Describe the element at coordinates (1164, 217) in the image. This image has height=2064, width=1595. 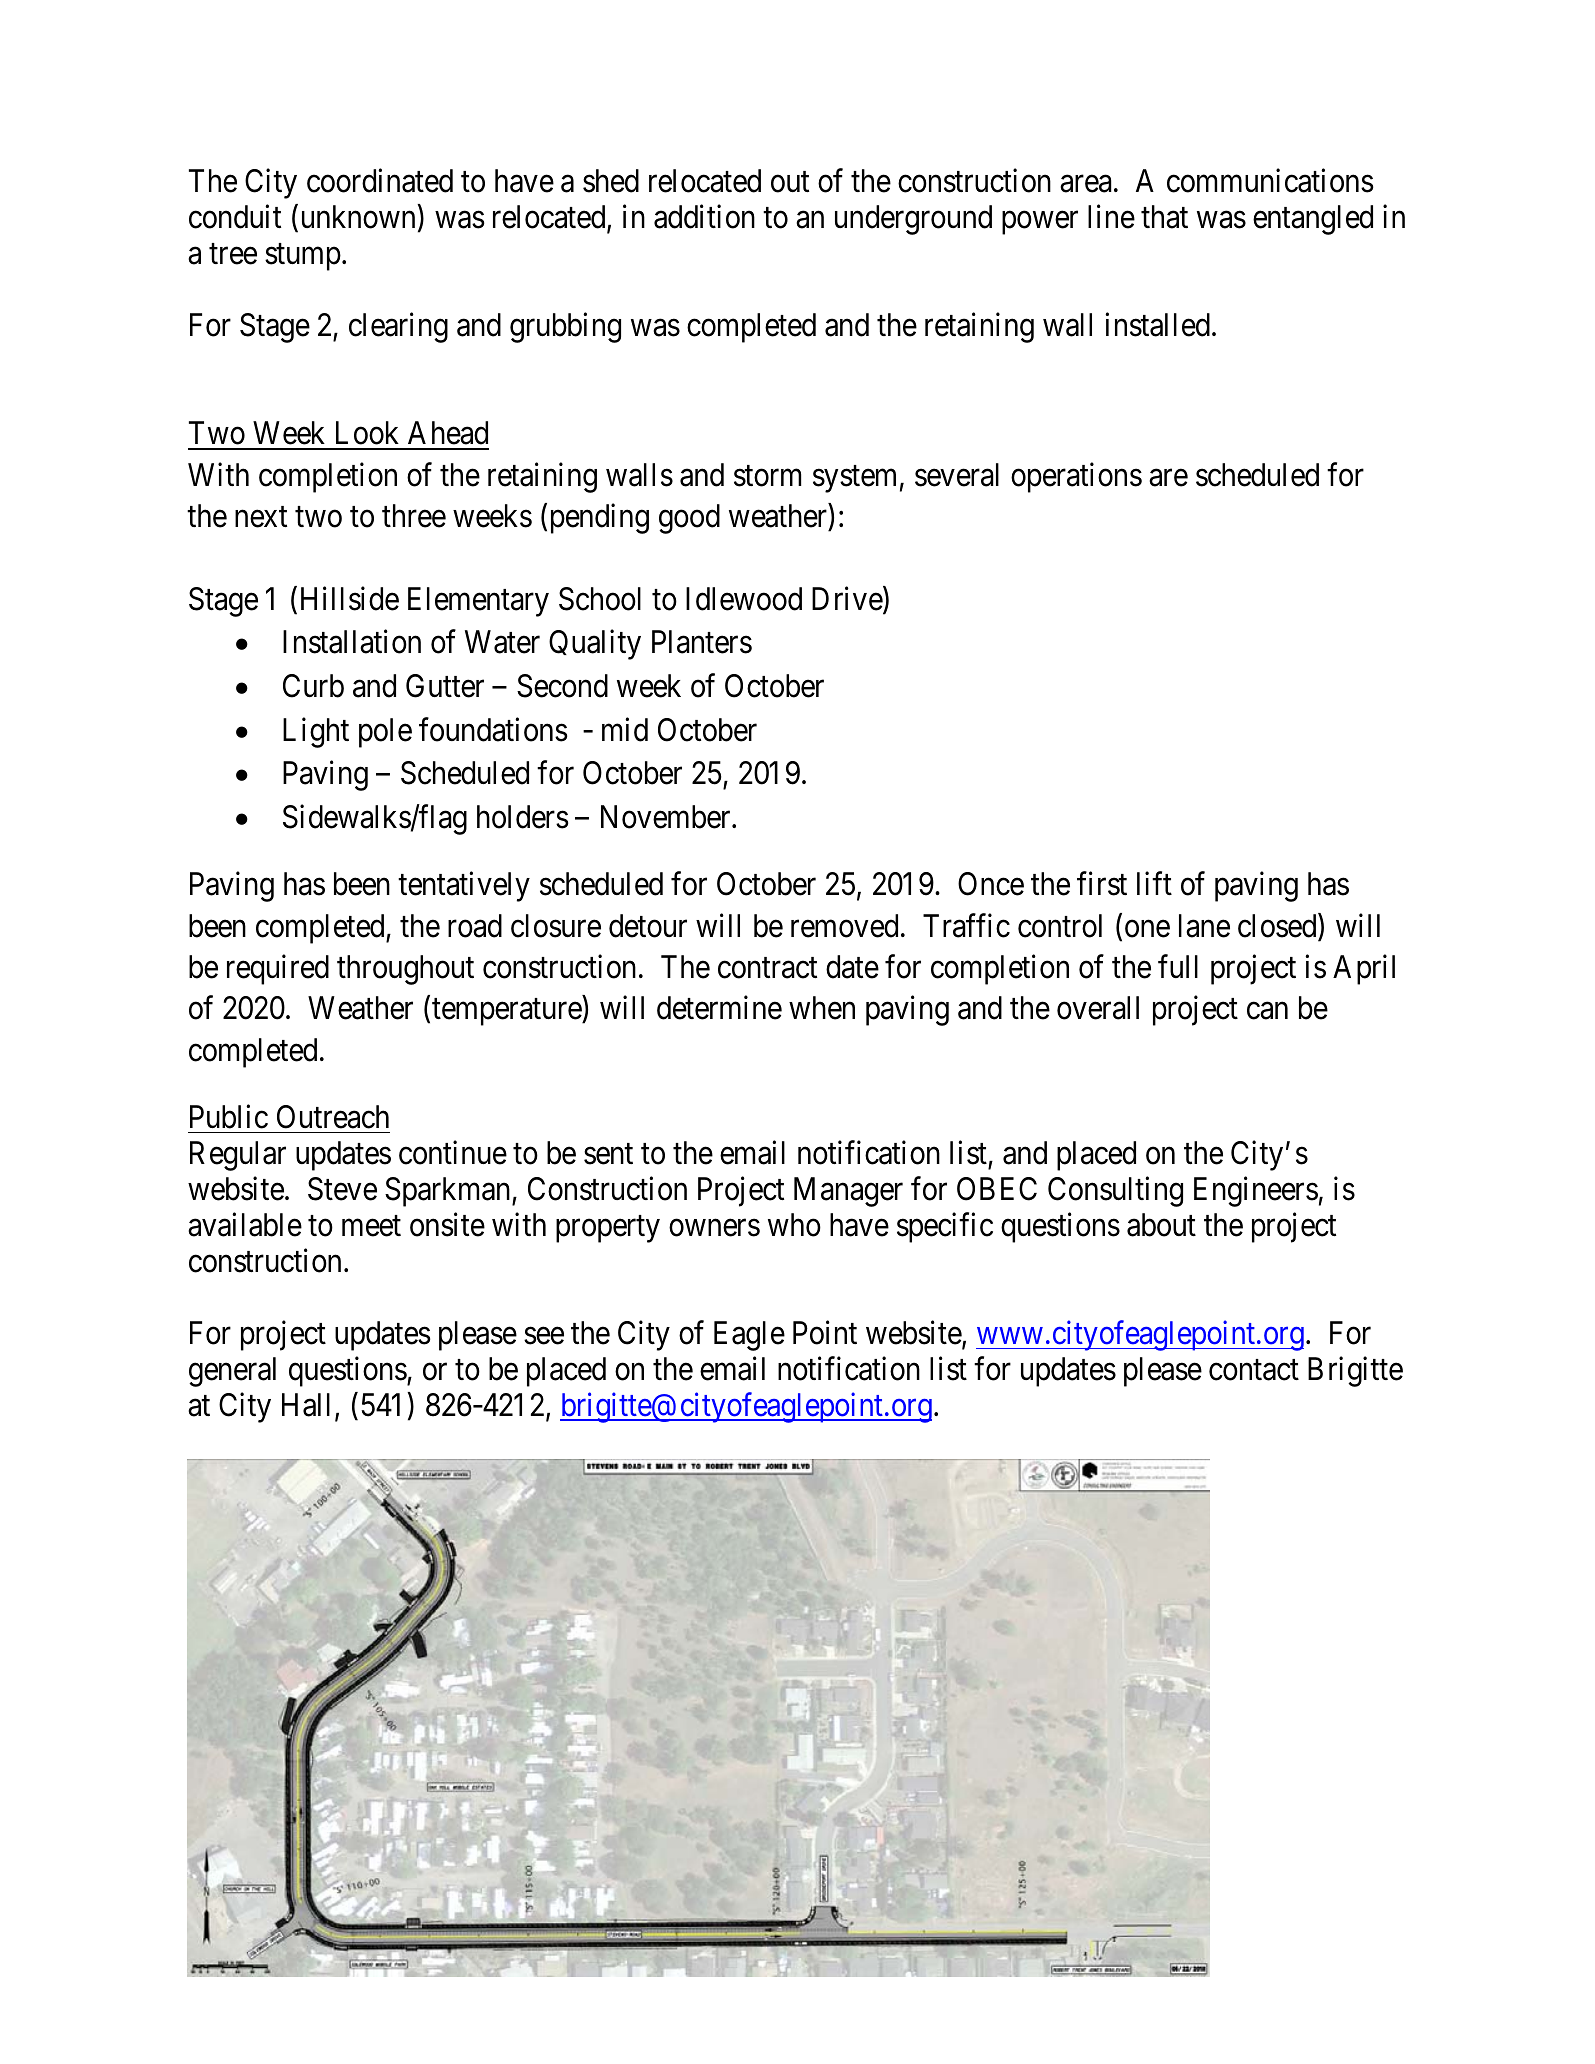
I see `that` at that location.
